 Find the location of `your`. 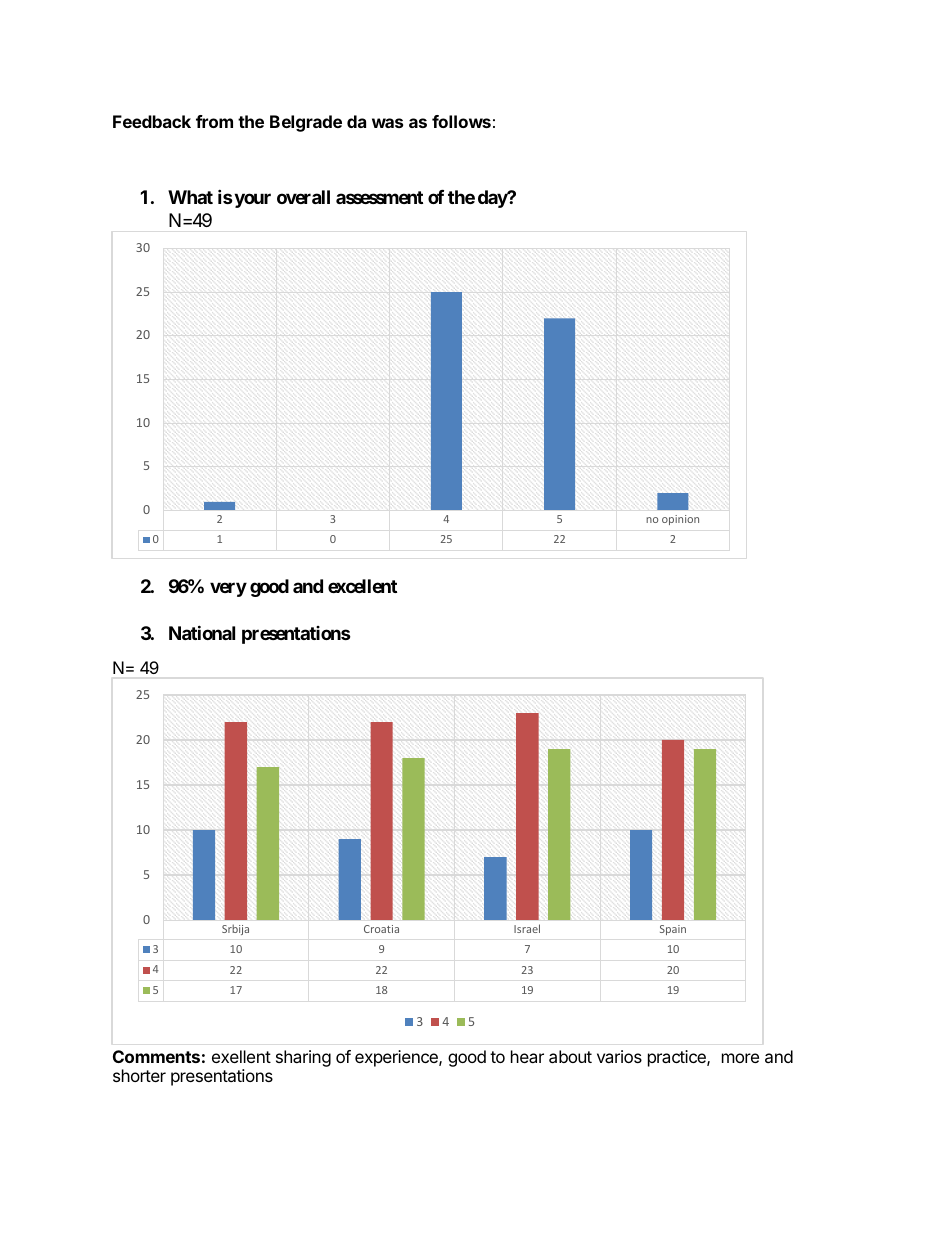

your is located at coordinates (251, 200).
